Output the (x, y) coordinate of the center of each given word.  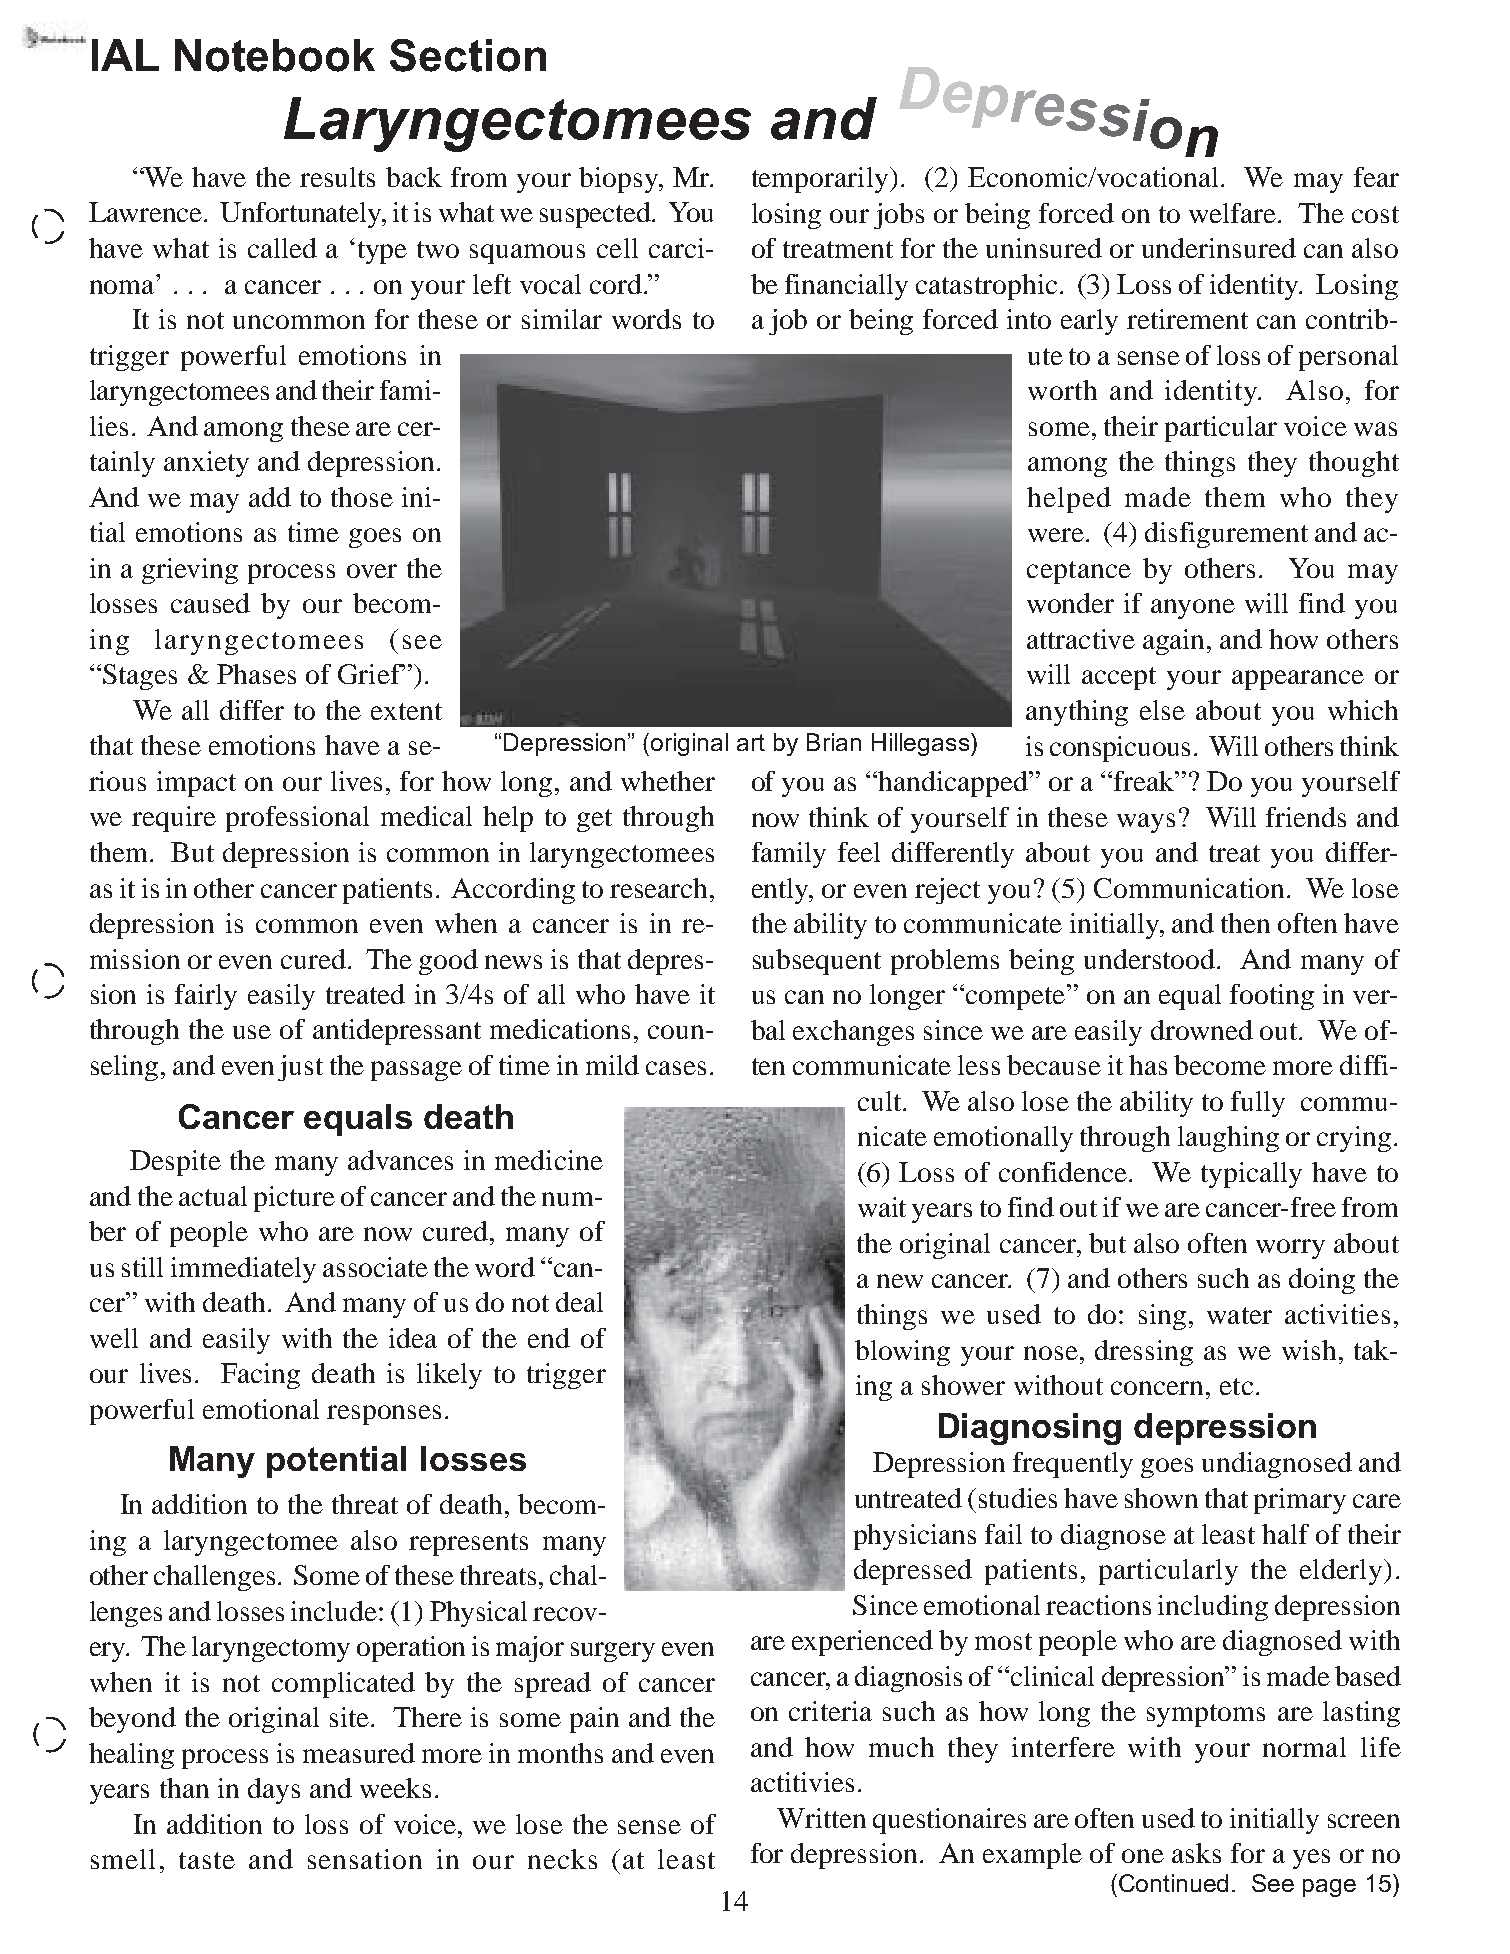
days (274, 1791)
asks (1196, 1853)
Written (821, 1818)
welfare (1232, 213)
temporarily (820, 180)
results (337, 177)
